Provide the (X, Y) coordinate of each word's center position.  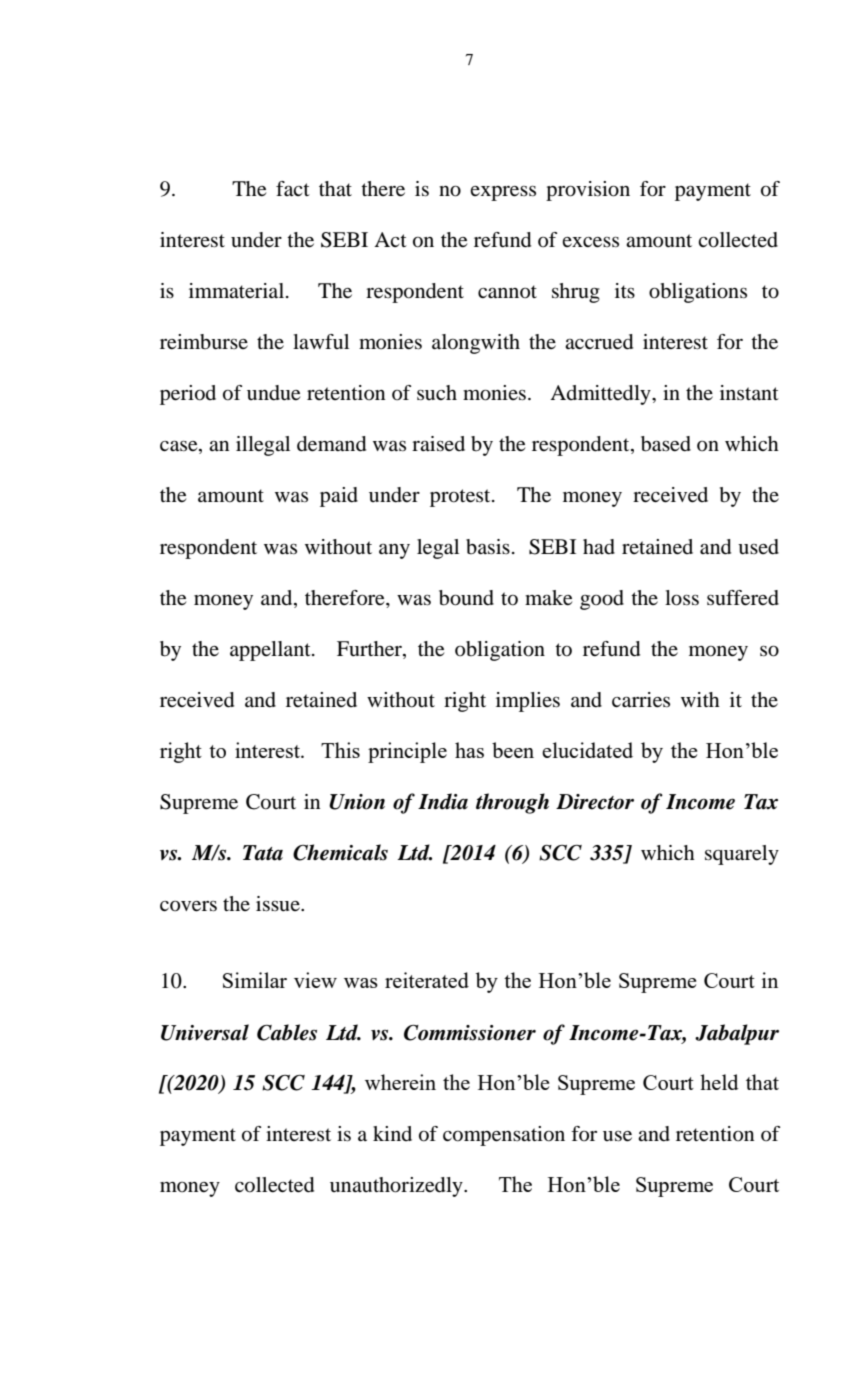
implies (528, 702)
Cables (287, 1032)
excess (590, 242)
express (503, 193)
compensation (504, 1136)
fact (293, 189)
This (340, 750)
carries (641, 700)
